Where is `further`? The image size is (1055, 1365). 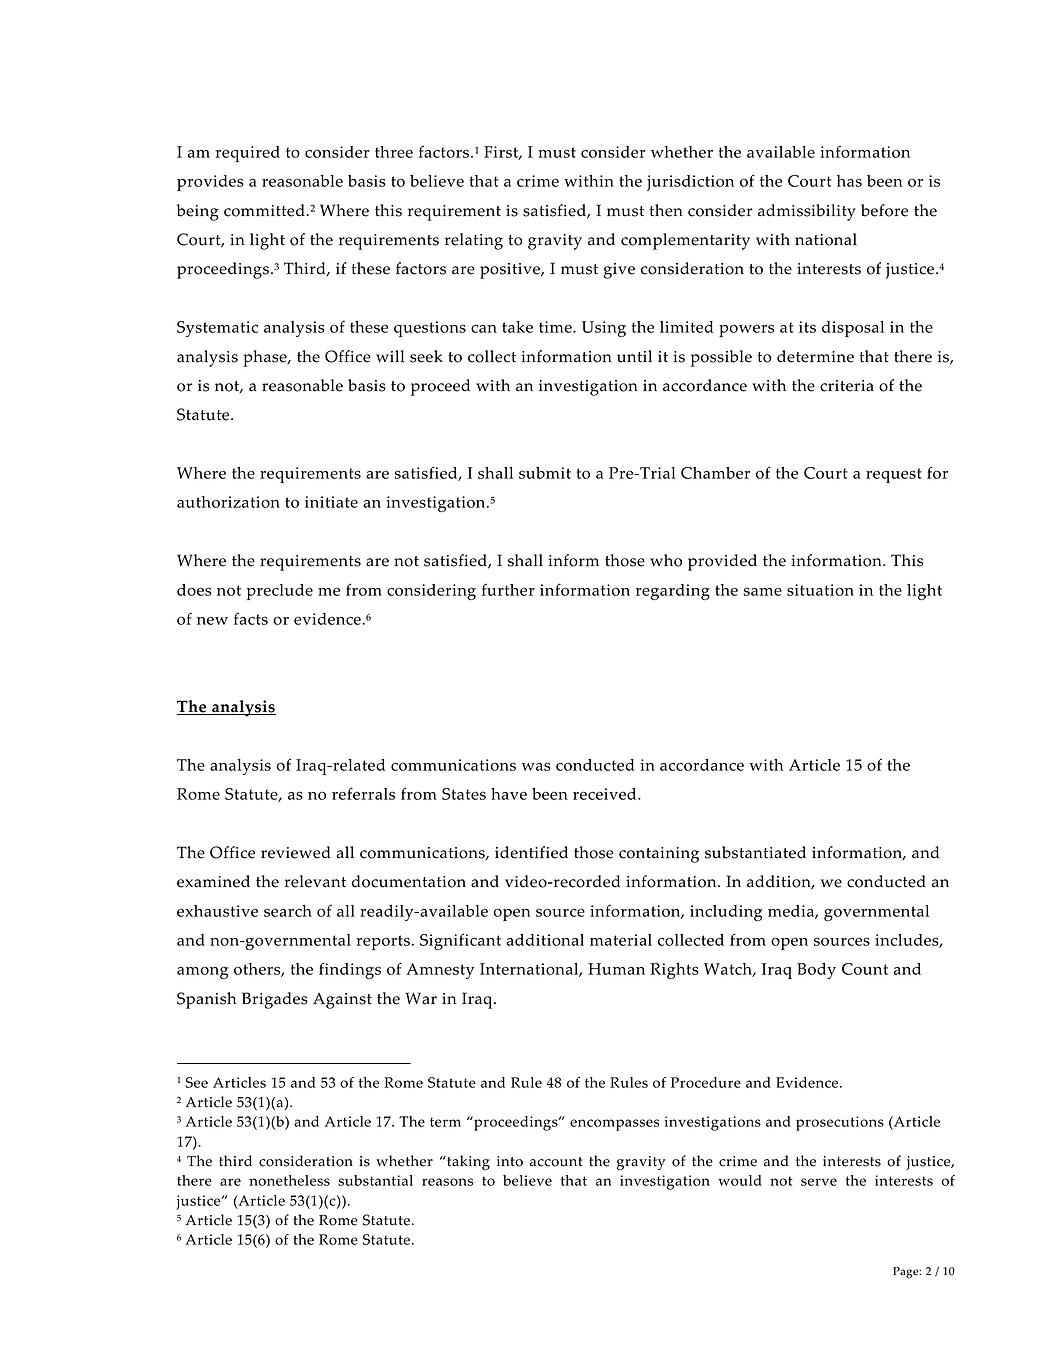 further is located at coordinates (508, 589).
